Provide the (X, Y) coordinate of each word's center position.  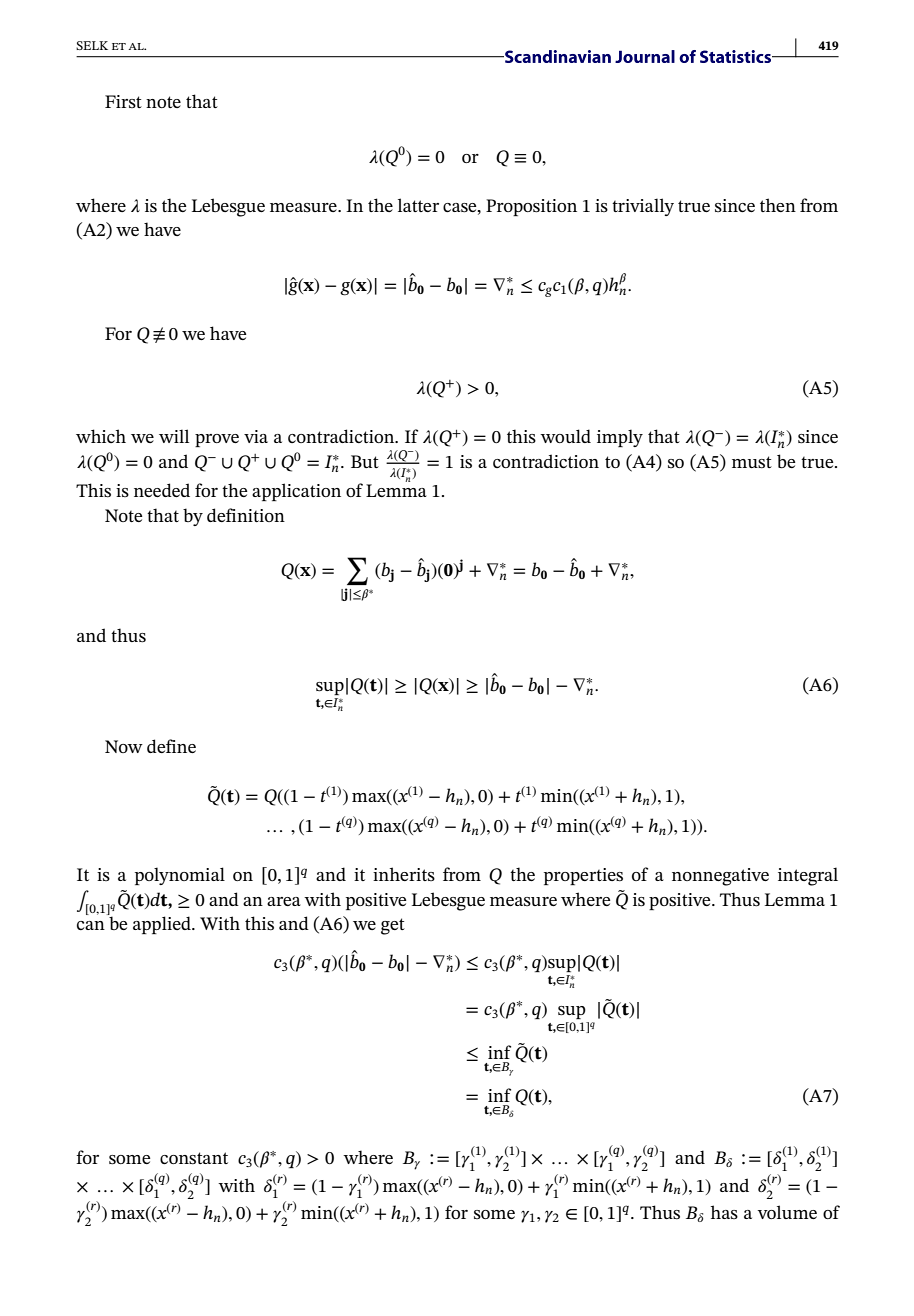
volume (787, 1212)
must (752, 462)
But (365, 461)
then (778, 205)
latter (418, 205)
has (724, 1212)
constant (194, 1158)
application (296, 492)
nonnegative (720, 877)
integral (808, 876)
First (123, 101)
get (393, 926)
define (171, 746)
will (174, 436)
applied (163, 925)
